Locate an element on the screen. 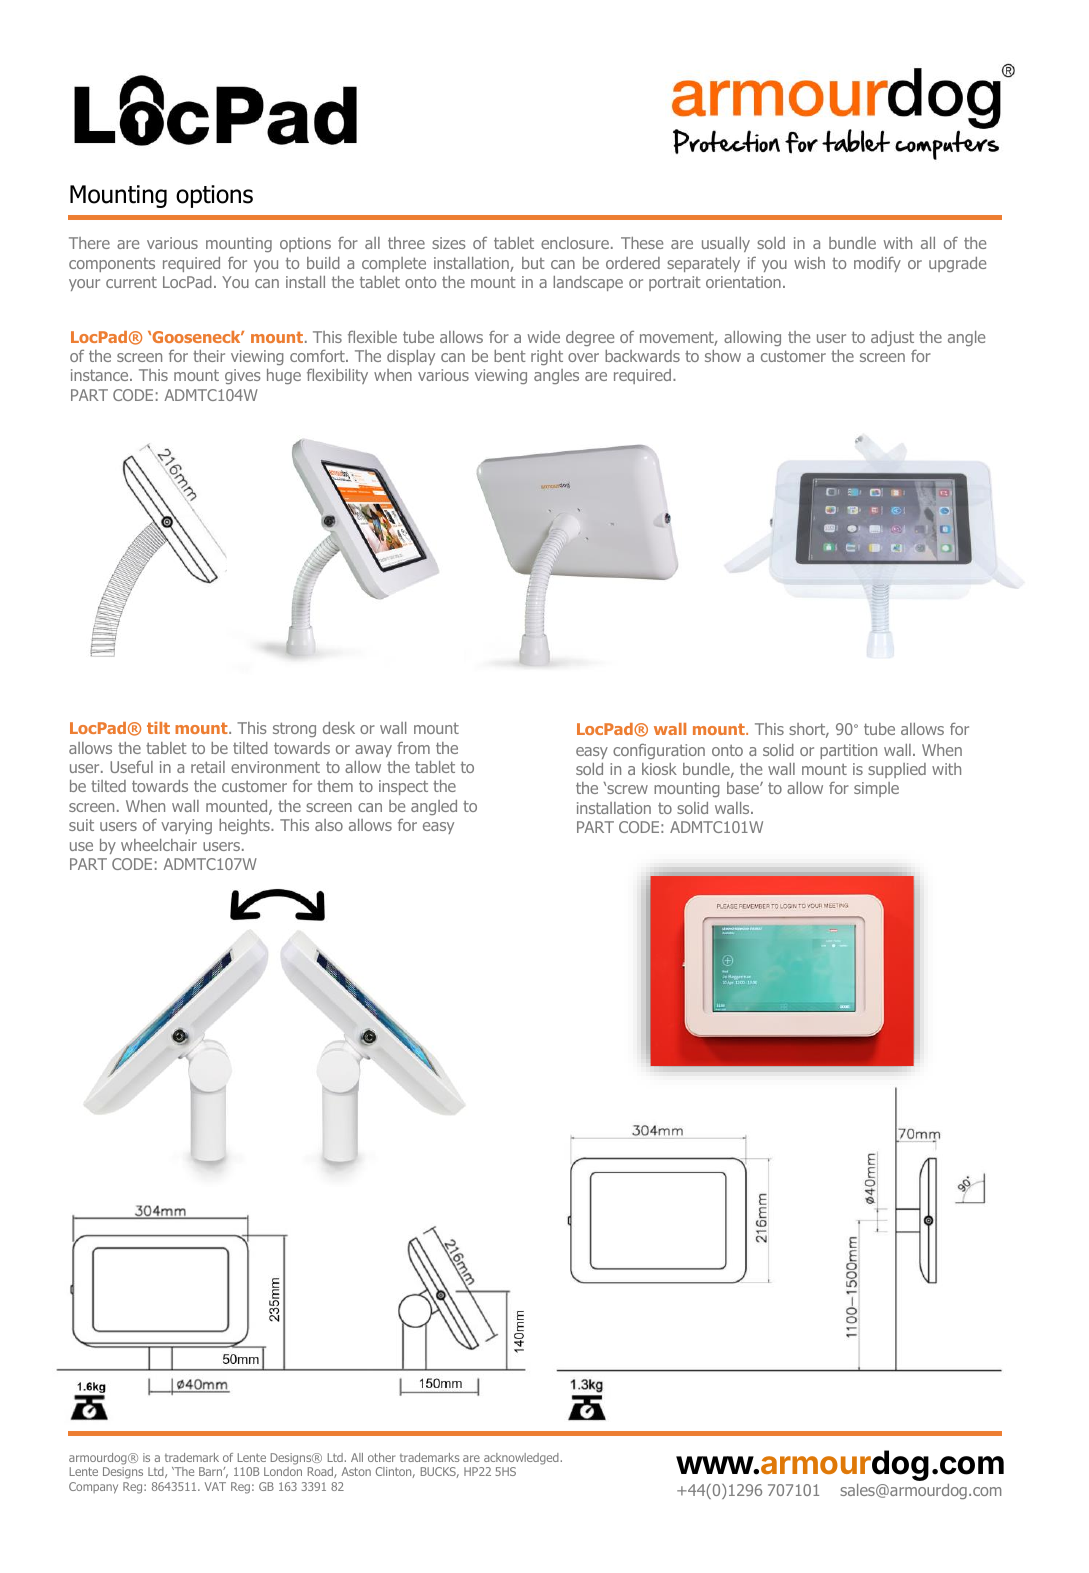 This screenshot has height=1573, width=1089. acknowledged is located at coordinates (521, 1459).
